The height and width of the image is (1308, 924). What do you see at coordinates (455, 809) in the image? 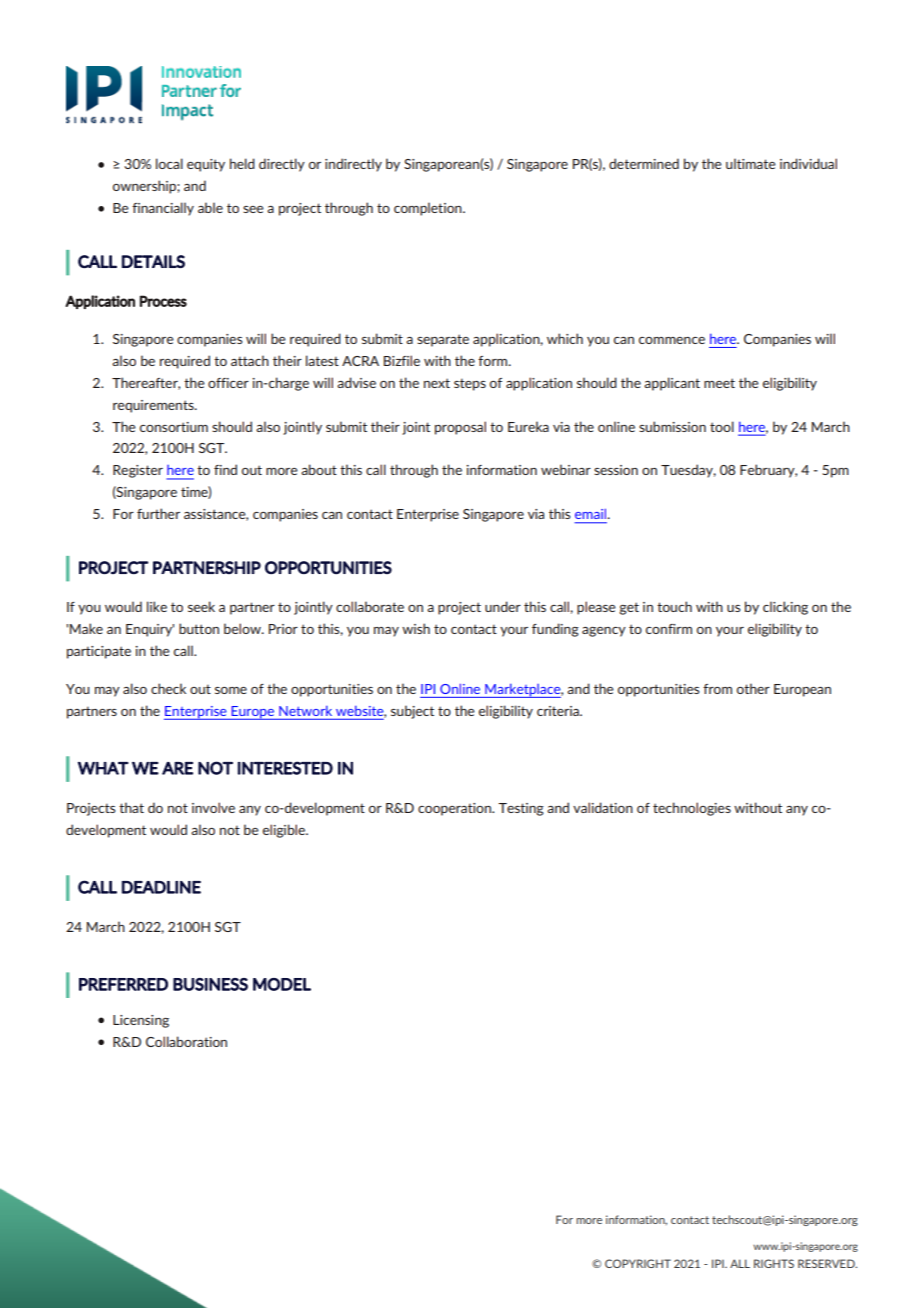
I see `cooperation` at bounding box center [455, 809].
